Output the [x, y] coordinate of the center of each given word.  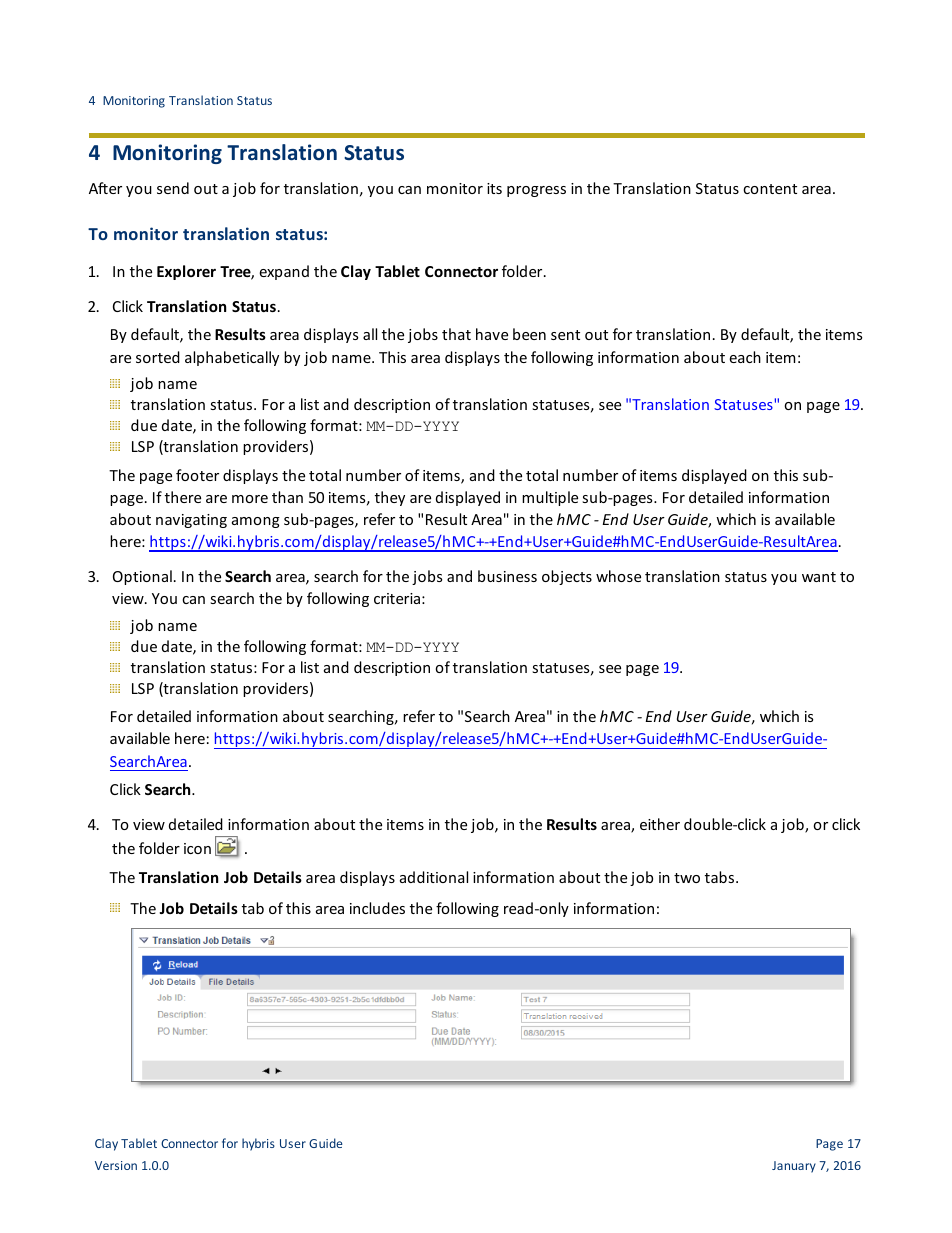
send [173, 188]
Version [116, 1165]
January [794, 1167]
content [770, 189]
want [819, 577]
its [494, 188]
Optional [142, 577]
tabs [719, 877]
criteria [397, 598]
